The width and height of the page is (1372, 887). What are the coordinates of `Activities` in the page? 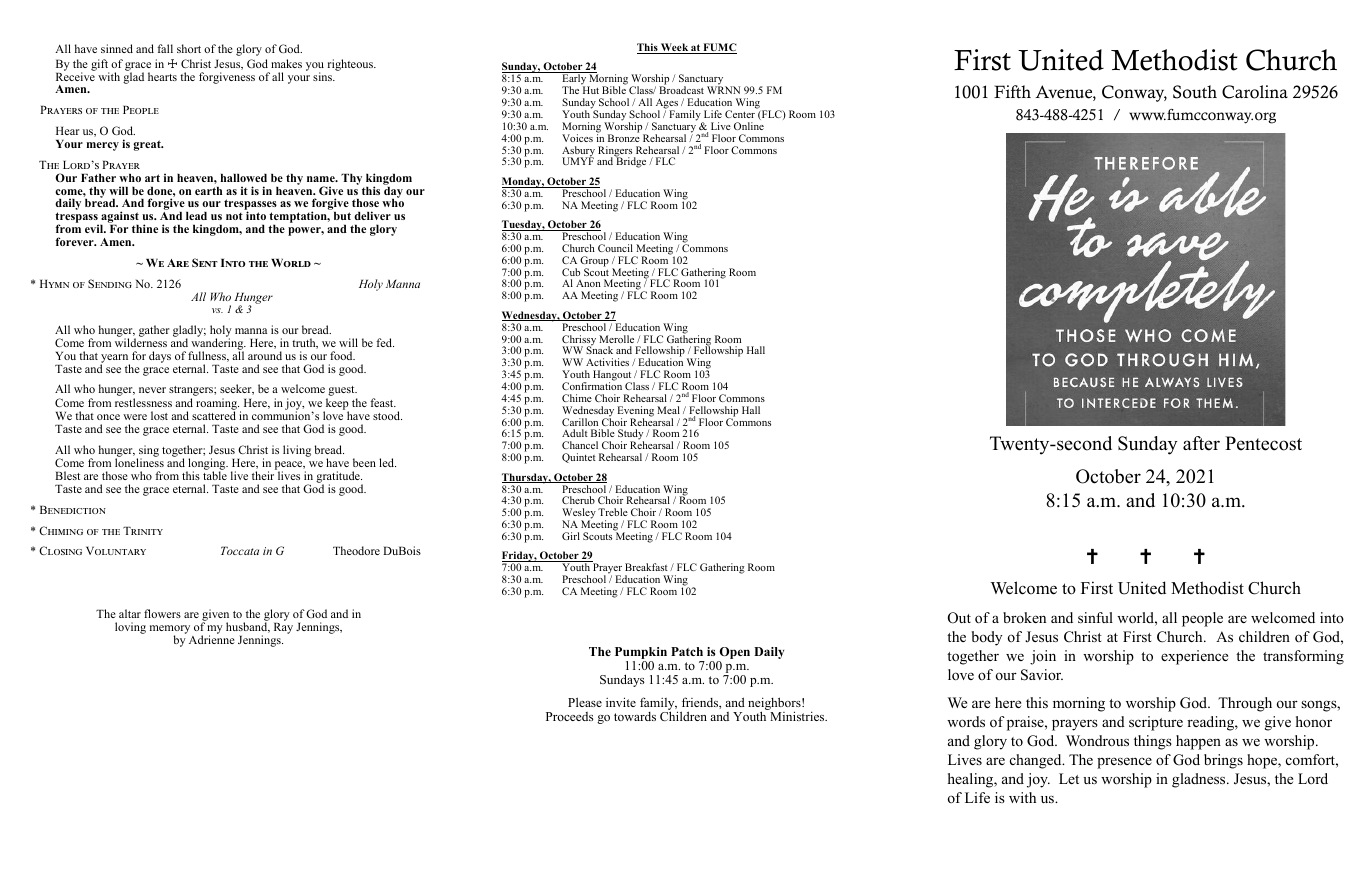 It's located at (607, 362).
